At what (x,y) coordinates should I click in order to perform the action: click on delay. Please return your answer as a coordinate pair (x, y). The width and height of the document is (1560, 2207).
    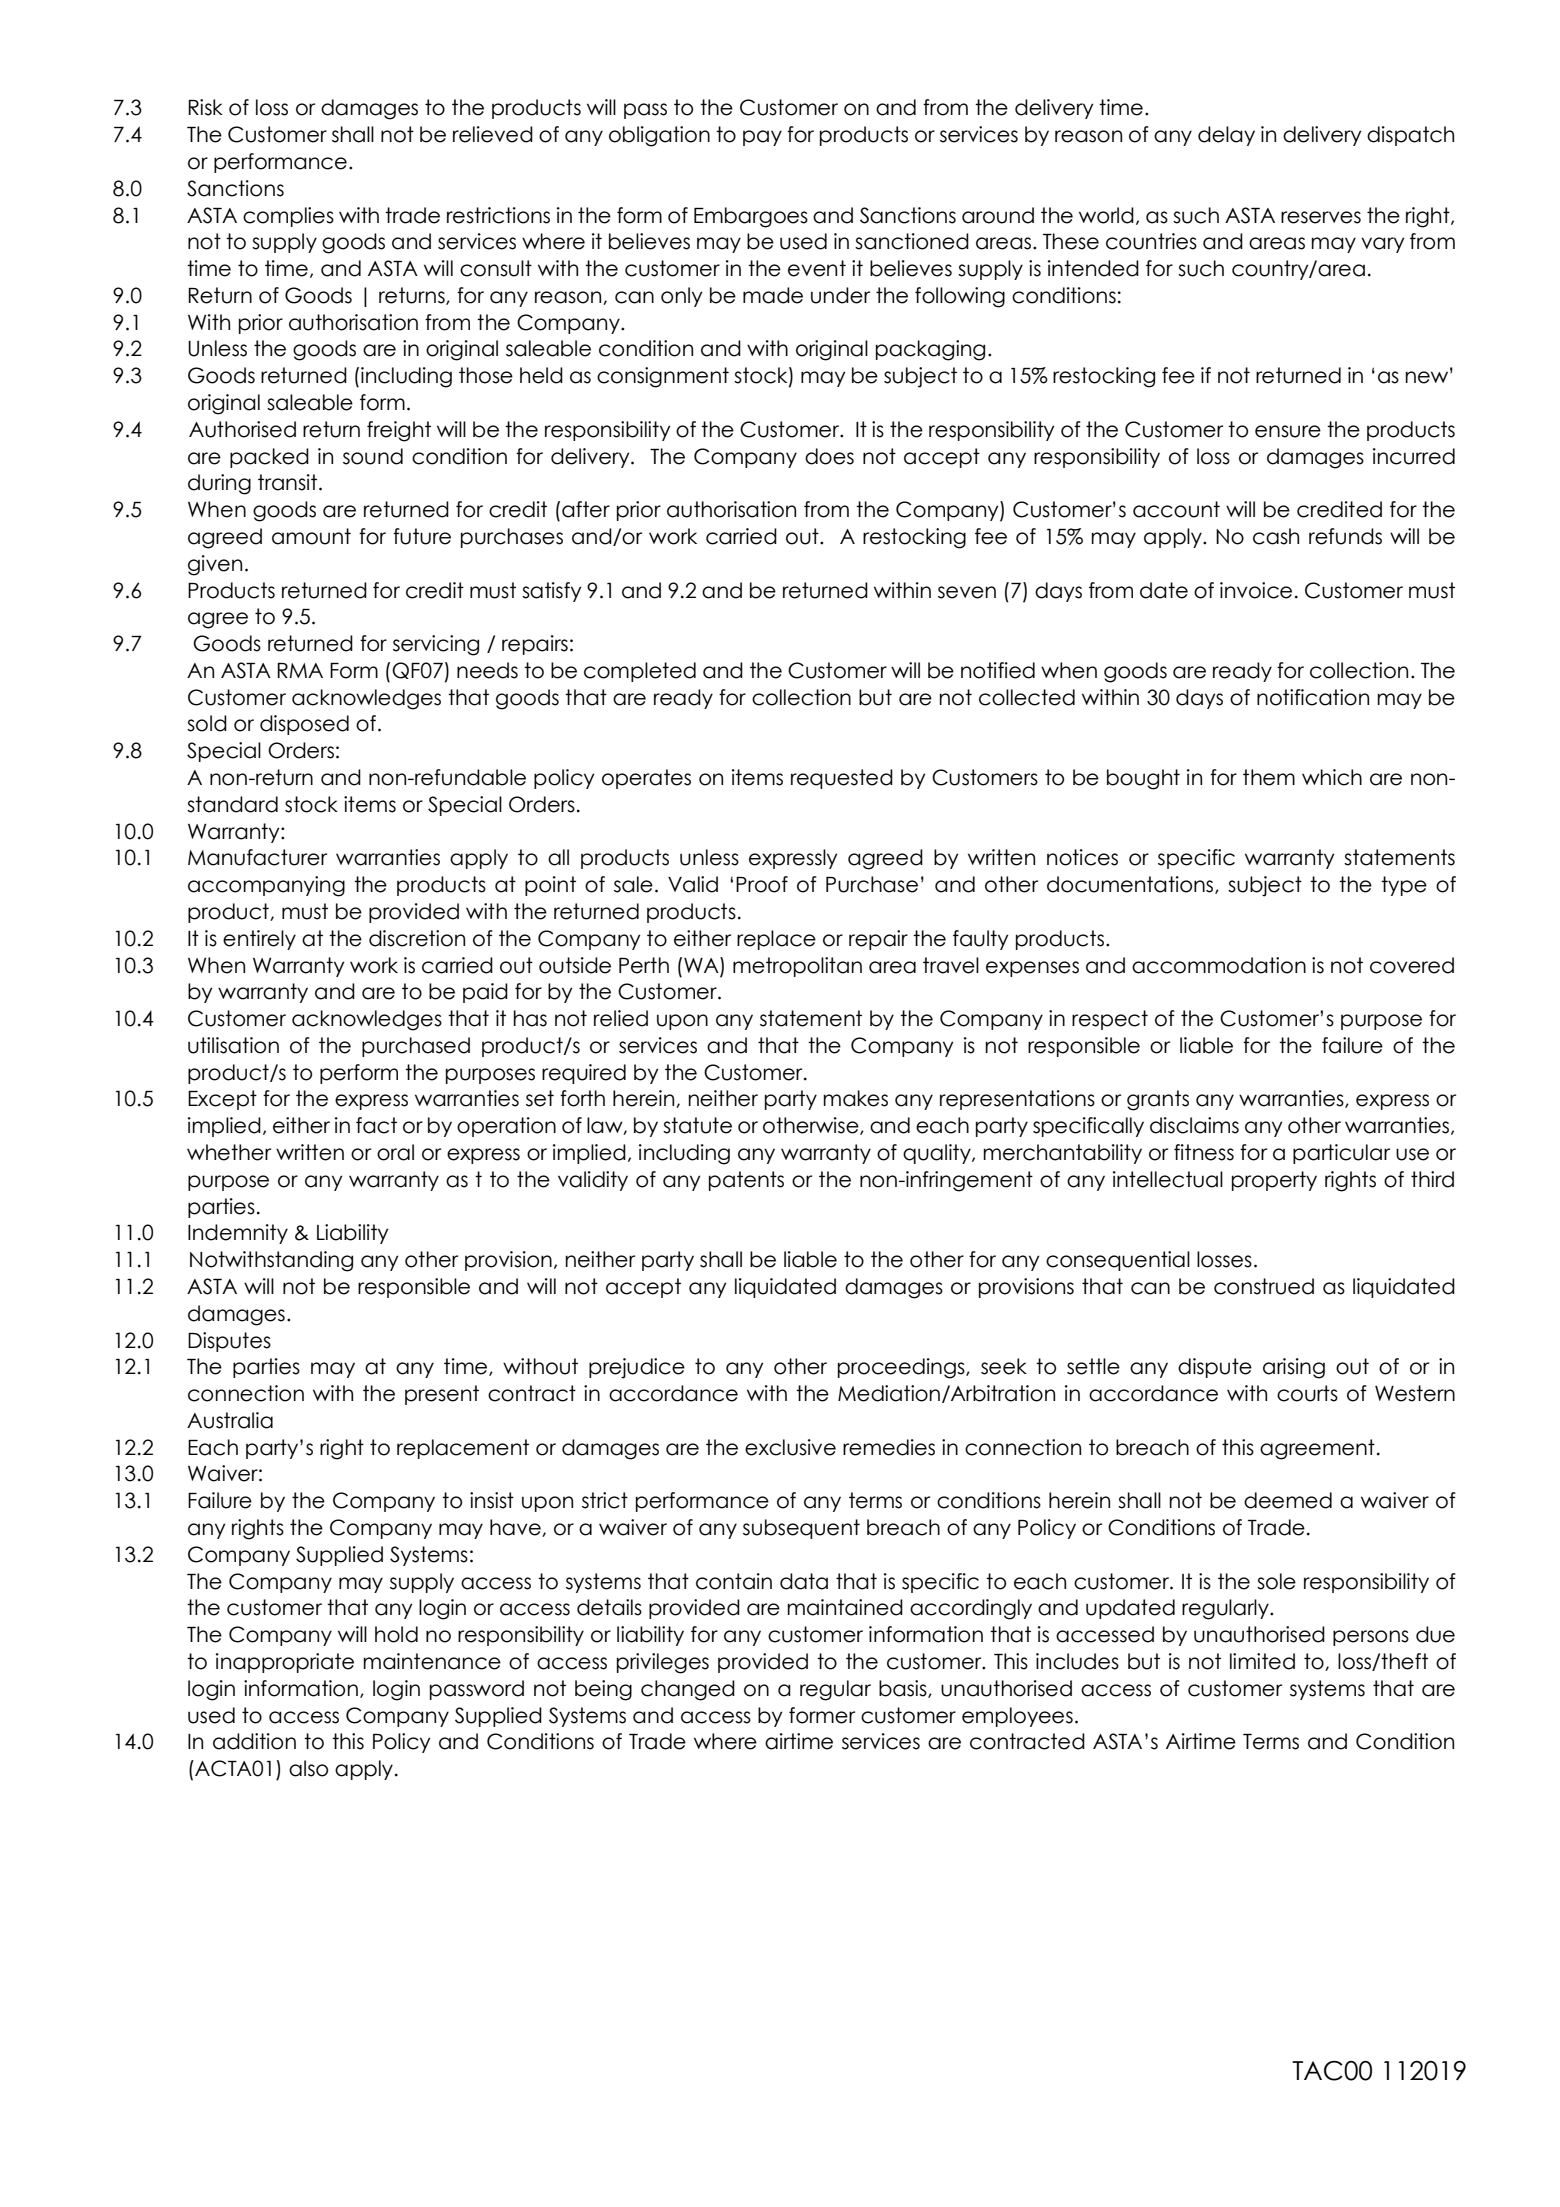
    Looking at the image, I should click on (1226, 136).
